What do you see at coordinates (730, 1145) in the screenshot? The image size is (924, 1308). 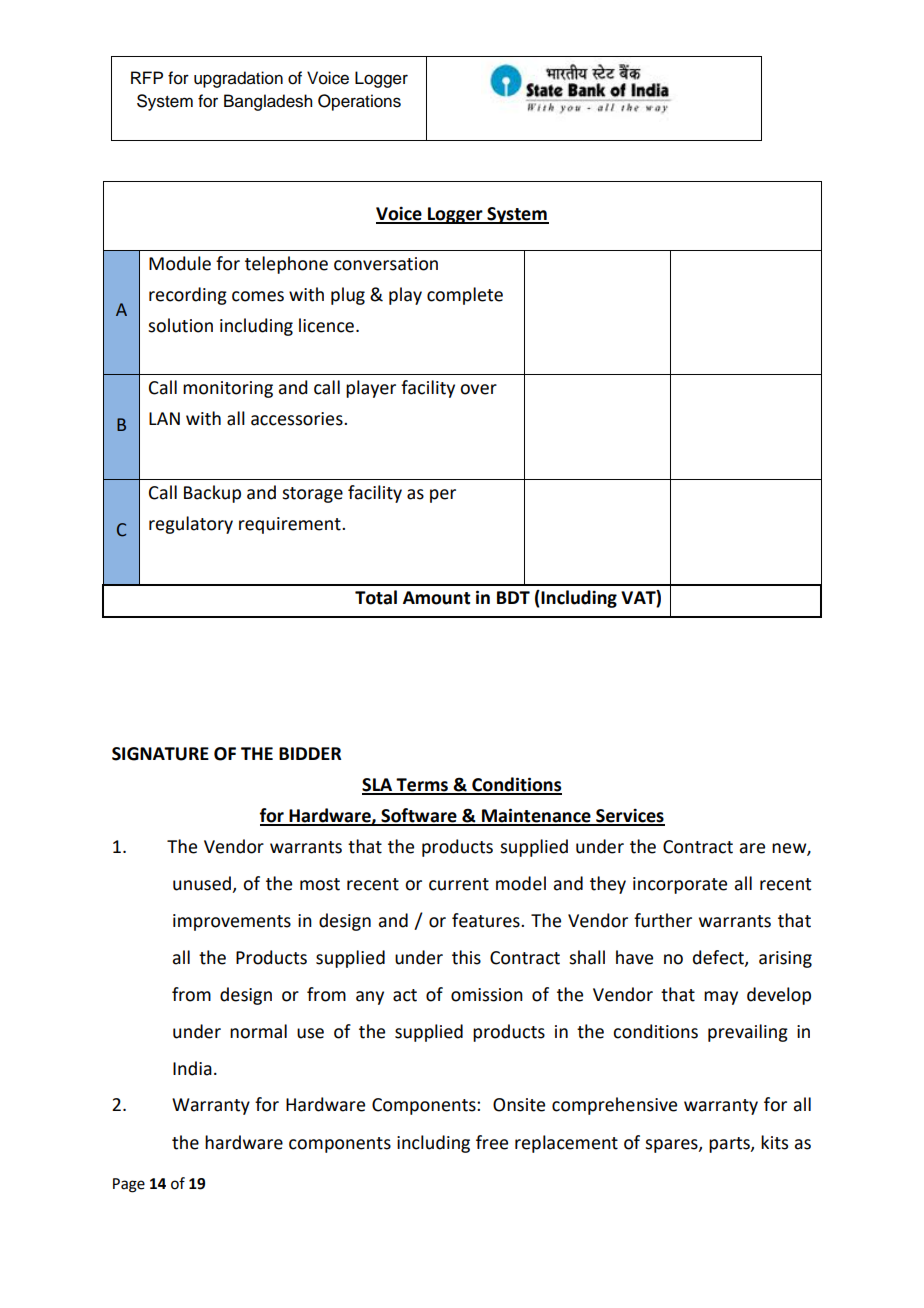 I see `parts` at bounding box center [730, 1145].
